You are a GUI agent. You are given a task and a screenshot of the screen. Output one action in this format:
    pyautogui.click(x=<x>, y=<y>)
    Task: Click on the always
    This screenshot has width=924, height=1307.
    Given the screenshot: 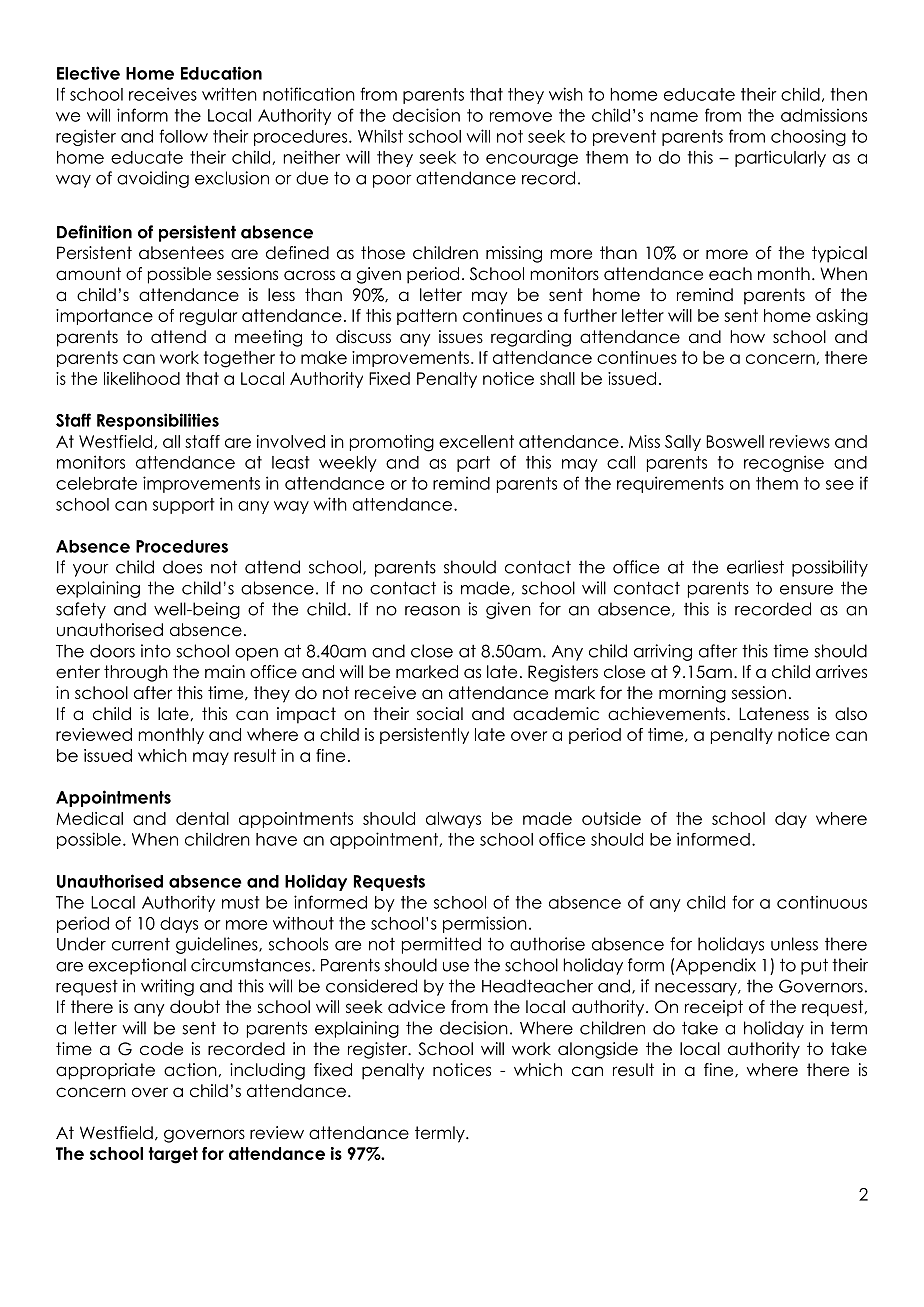 What is the action you would take?
    pyautogui.click(x=453, y=820)
